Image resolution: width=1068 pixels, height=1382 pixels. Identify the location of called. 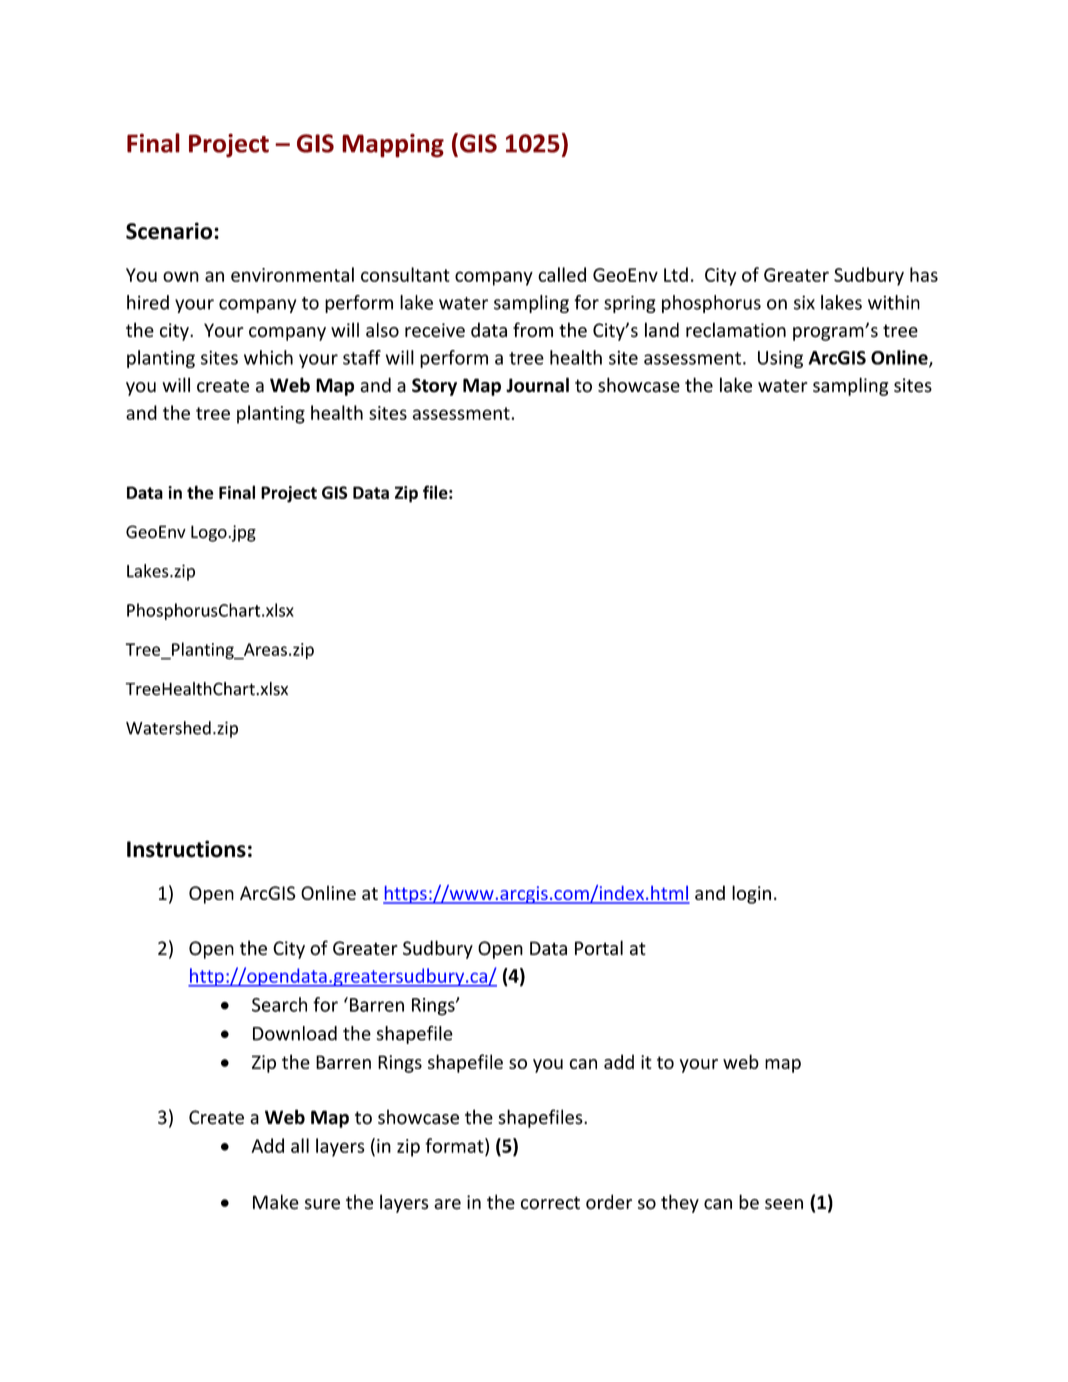
(562, 274).
